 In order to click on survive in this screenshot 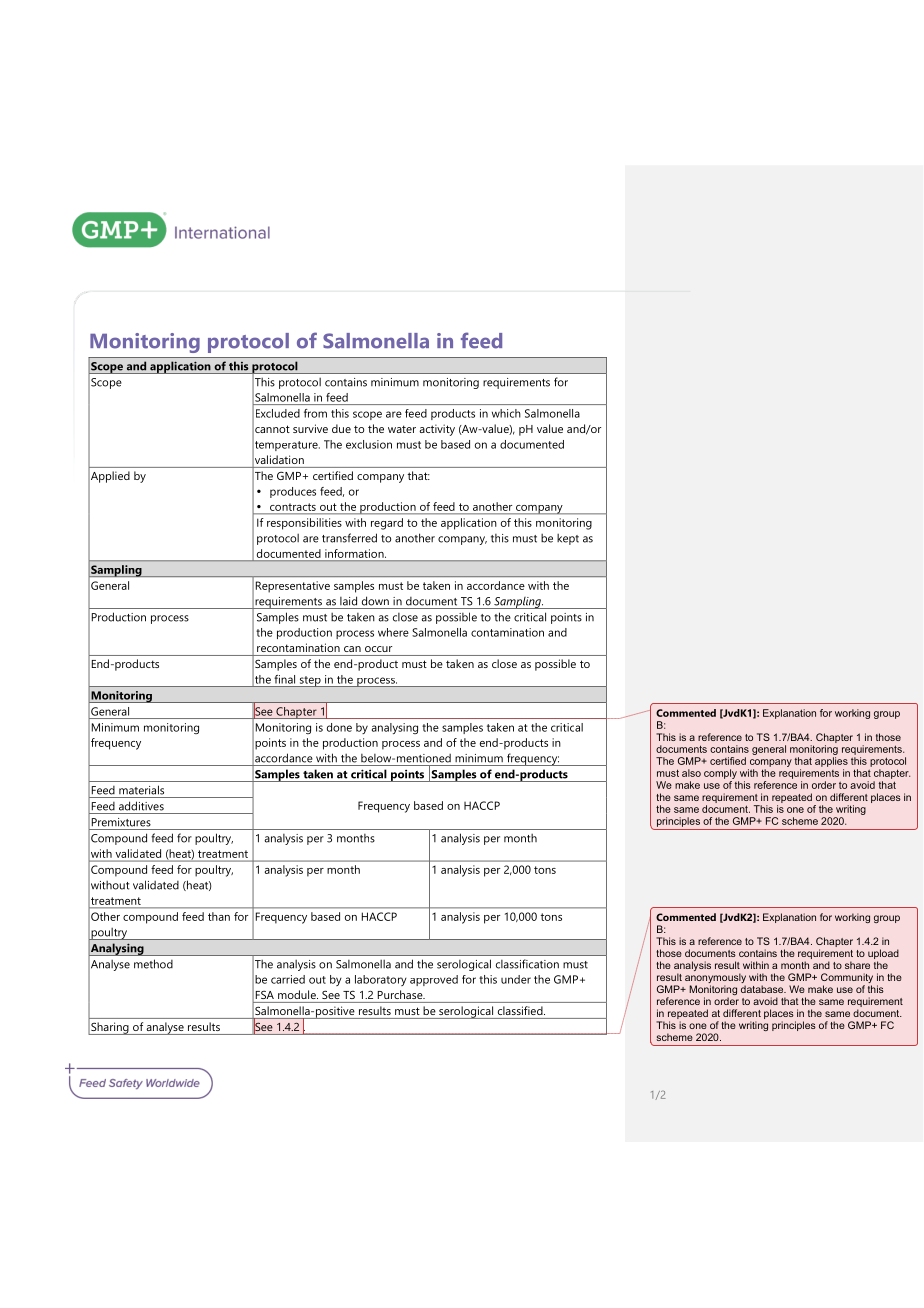, I will do `click(310, 428)`.
